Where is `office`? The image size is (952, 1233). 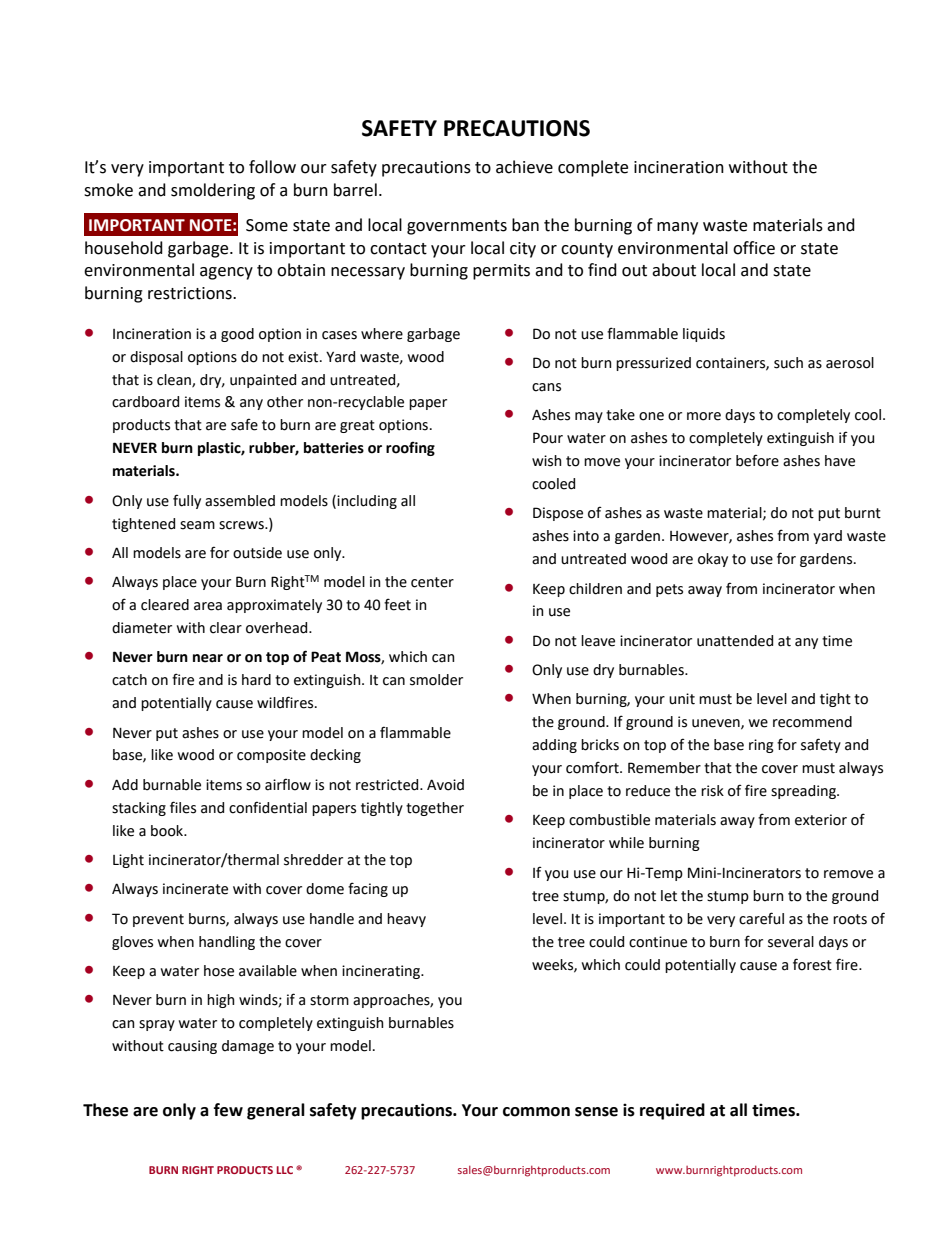
office is located at coordinates (754, 248).
